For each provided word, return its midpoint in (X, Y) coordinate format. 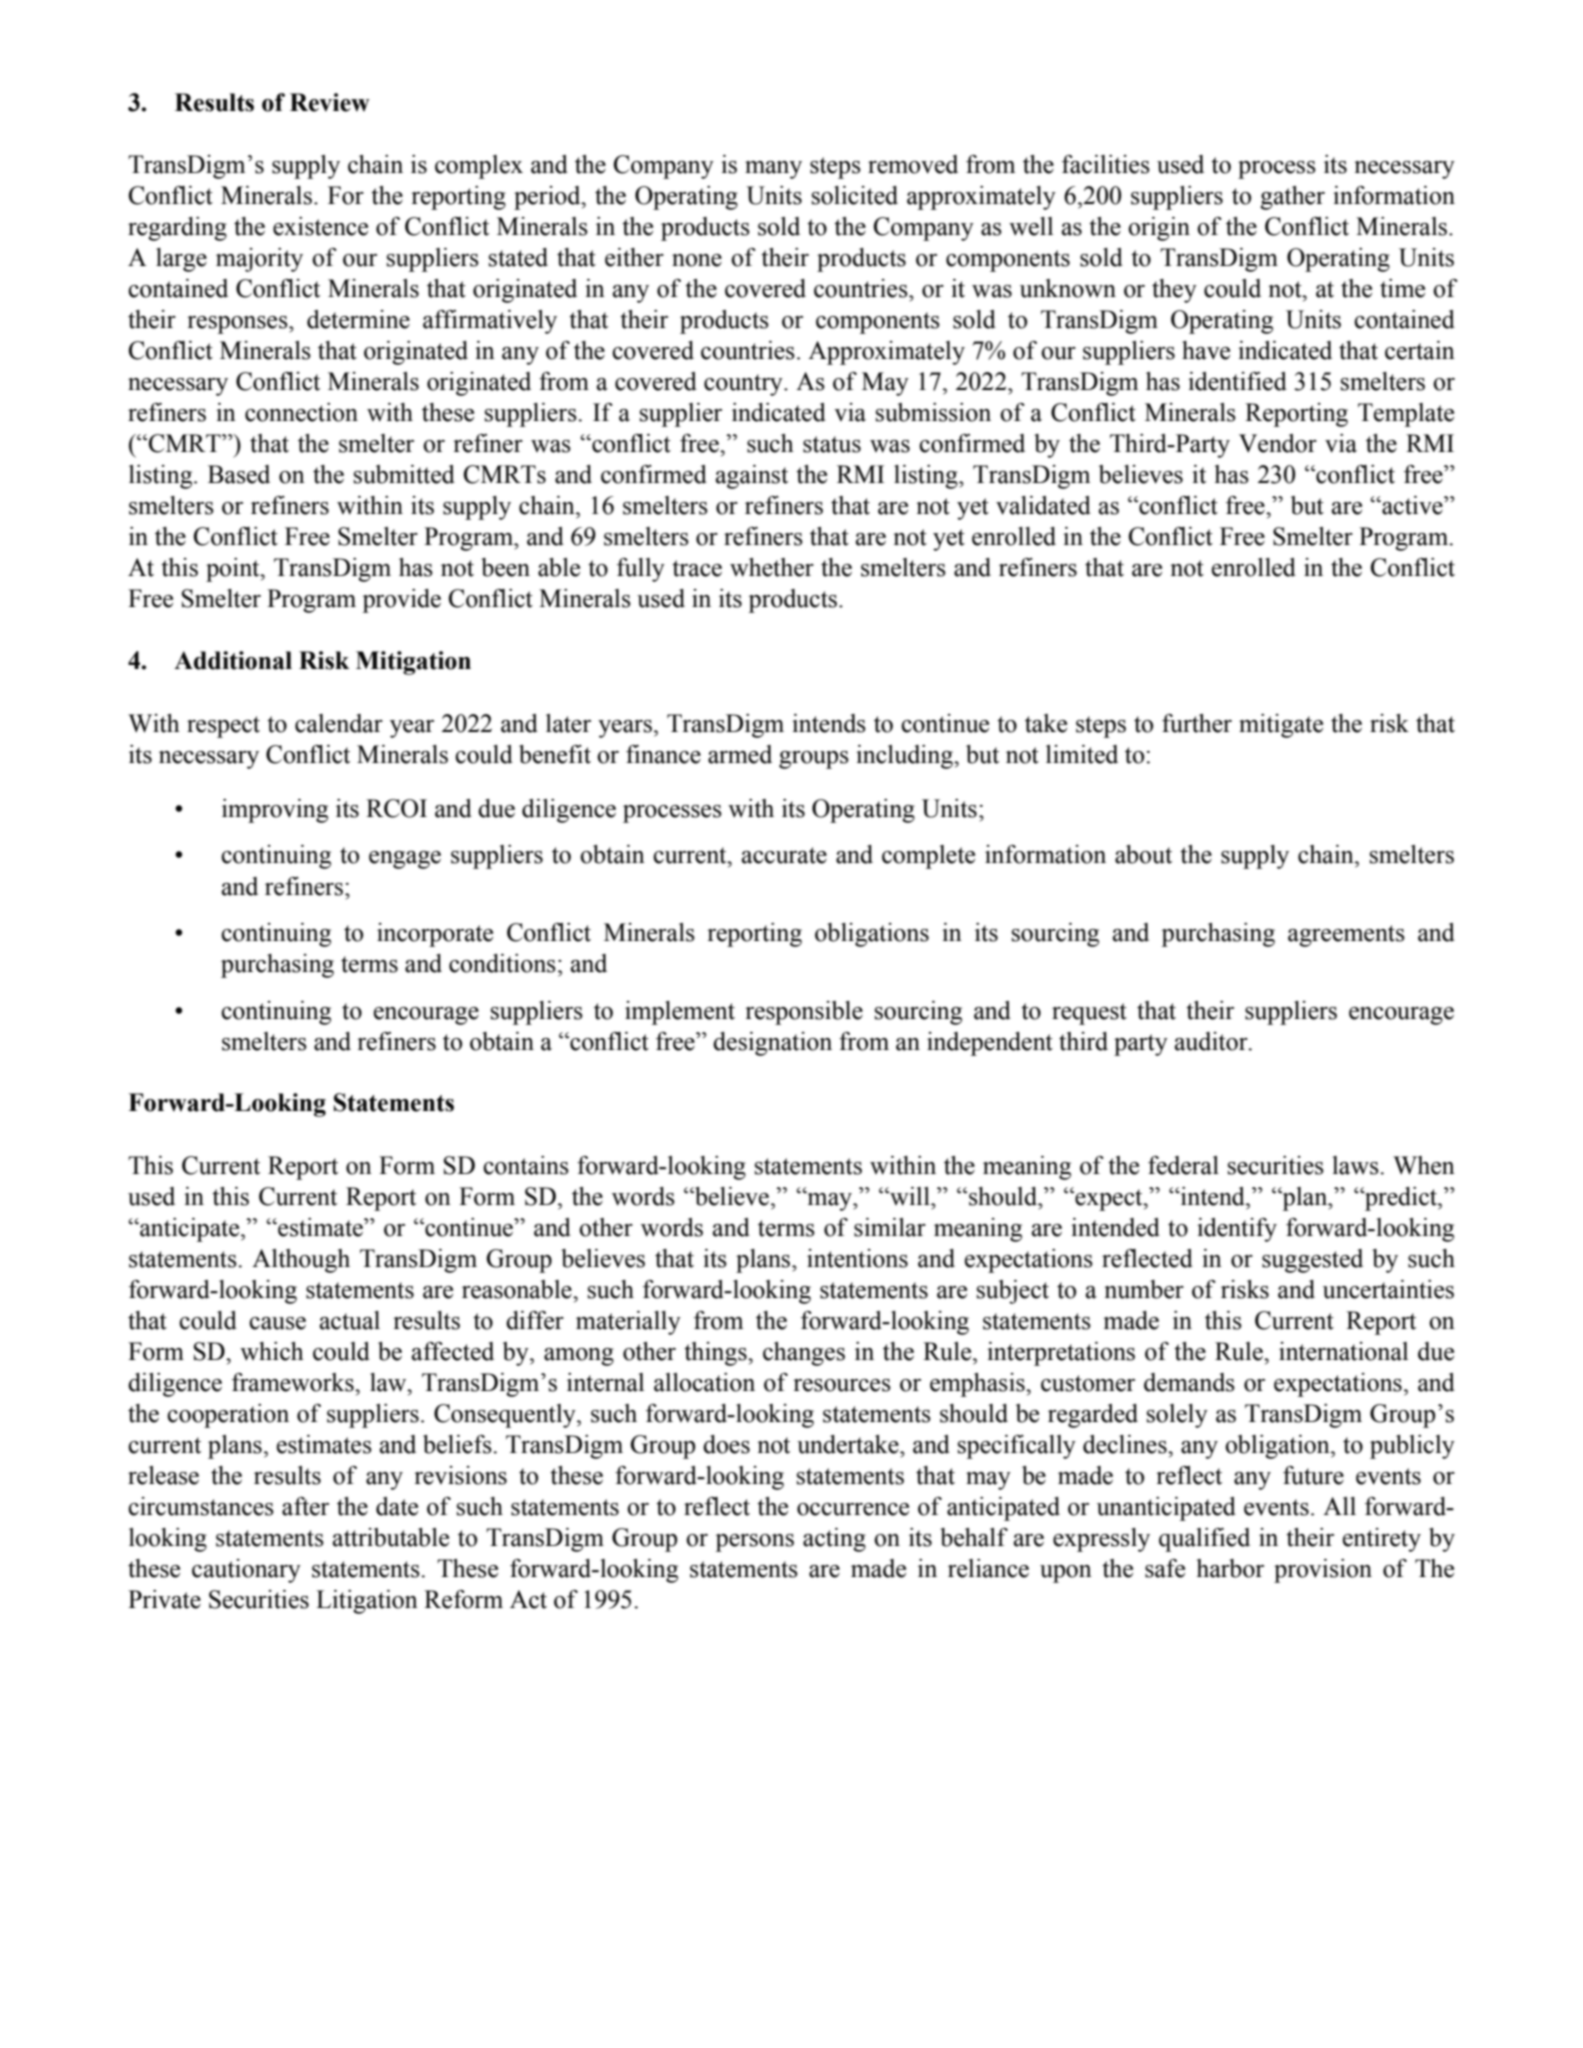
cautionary (246, 1571)
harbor (1230, 1568)
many (773, 170)
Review (330, 102)
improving (275, 811)
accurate (784, 855)
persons (754, 1543)
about (1143, 854)
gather (1292, 198)
